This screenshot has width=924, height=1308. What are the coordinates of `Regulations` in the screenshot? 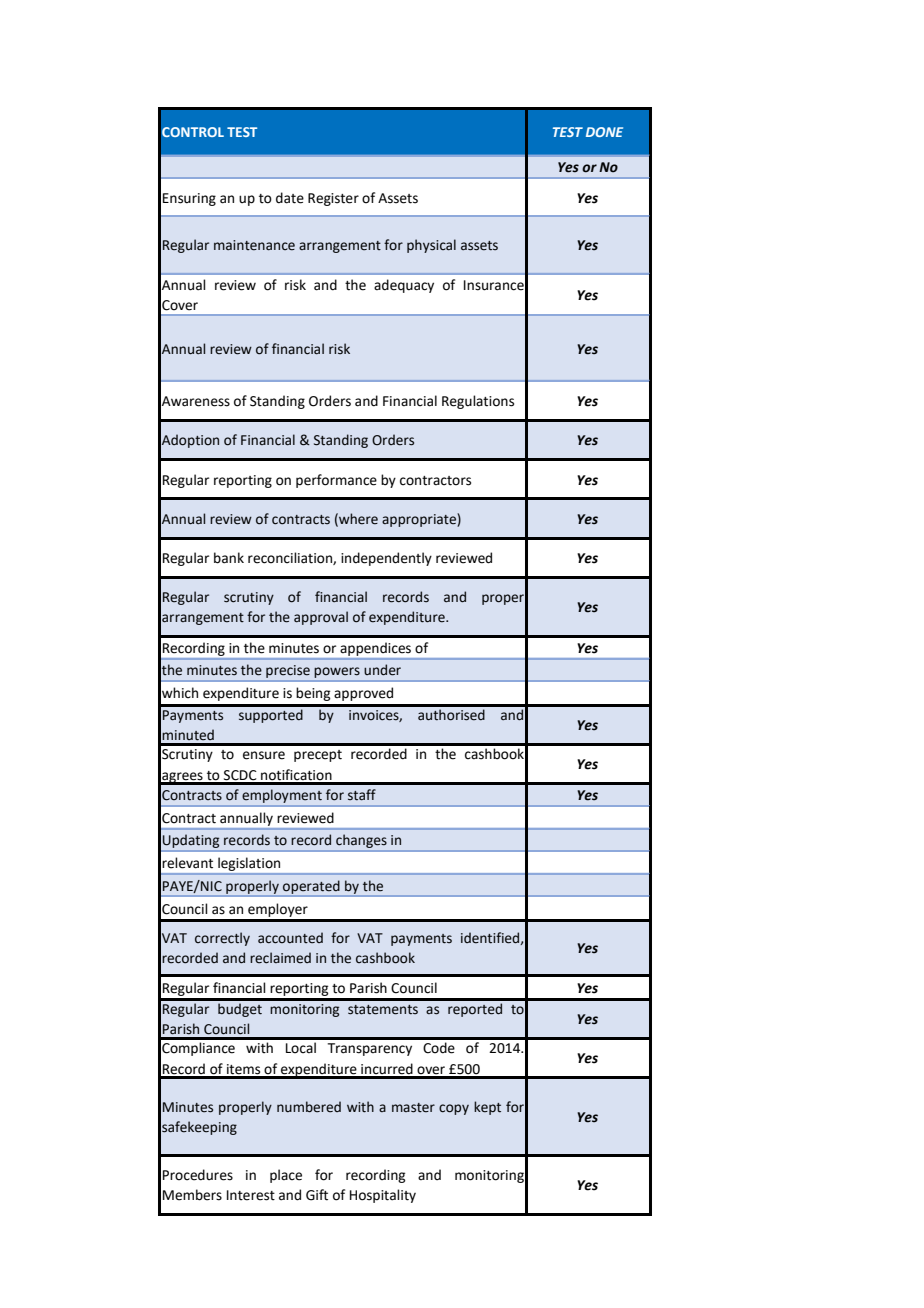 It's located at (478, 402).
